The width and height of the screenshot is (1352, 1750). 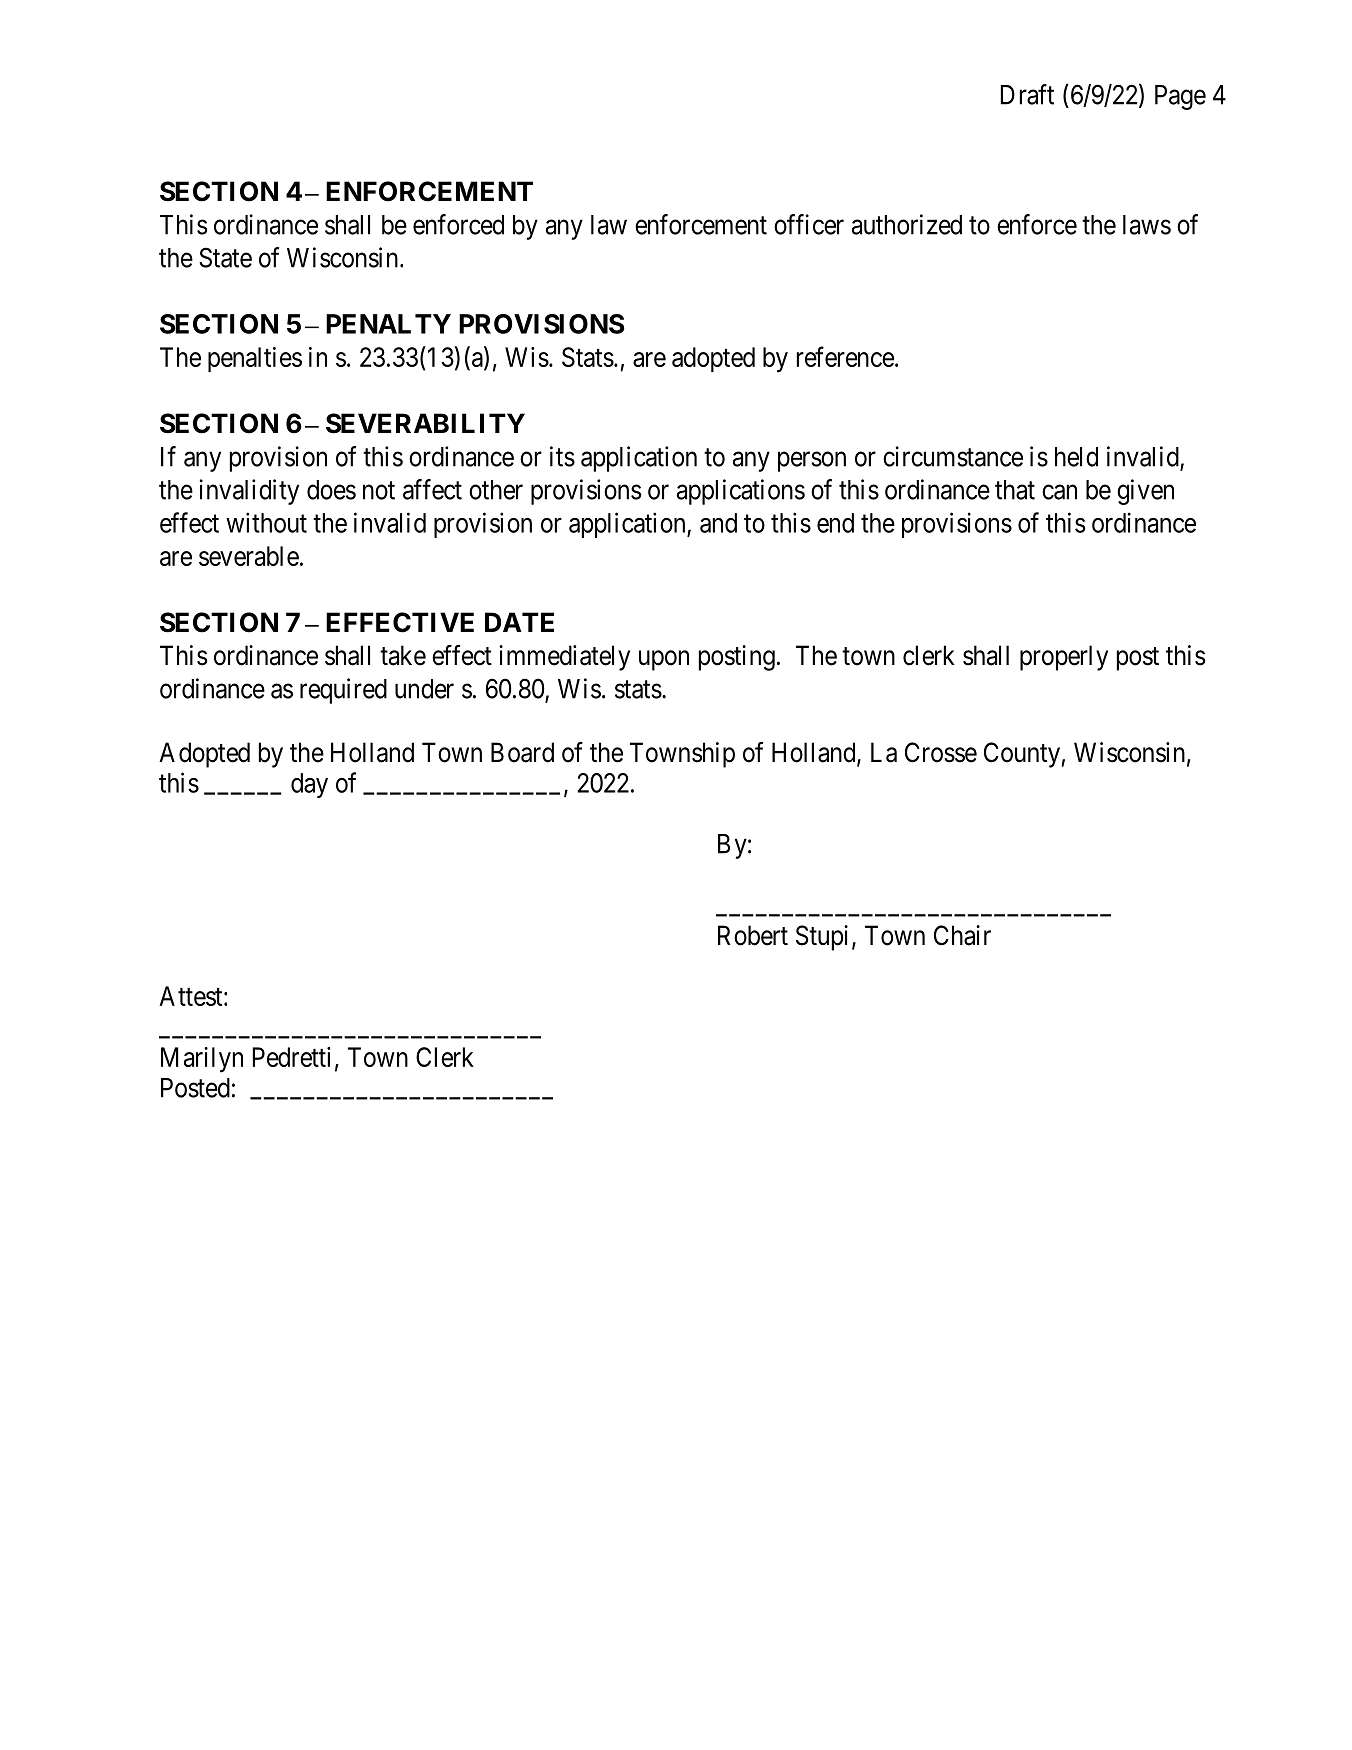 I want to click on without, so click(x=266, y=522).
